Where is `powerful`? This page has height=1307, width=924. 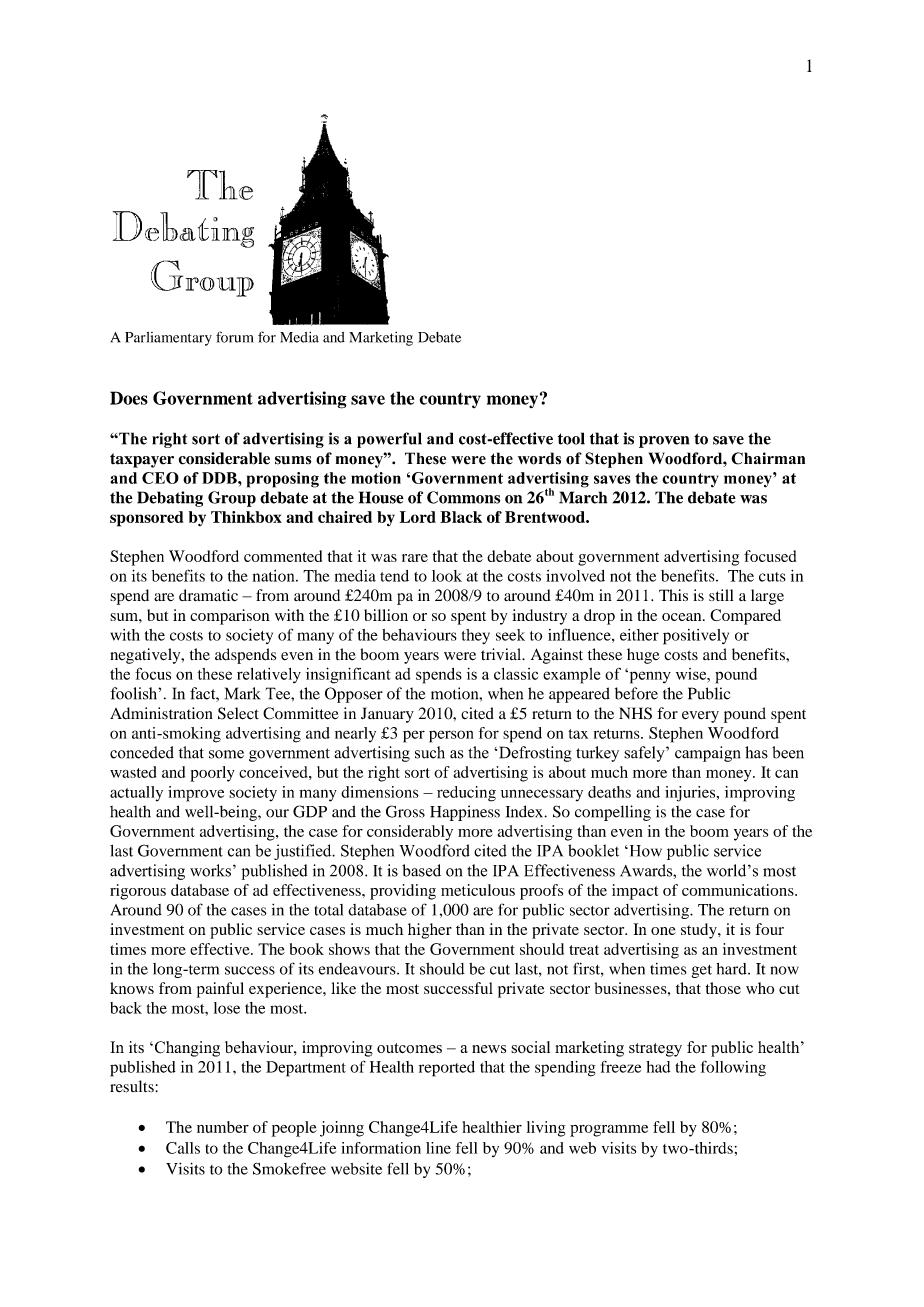 powerful is located at coordinates (389, 440).
